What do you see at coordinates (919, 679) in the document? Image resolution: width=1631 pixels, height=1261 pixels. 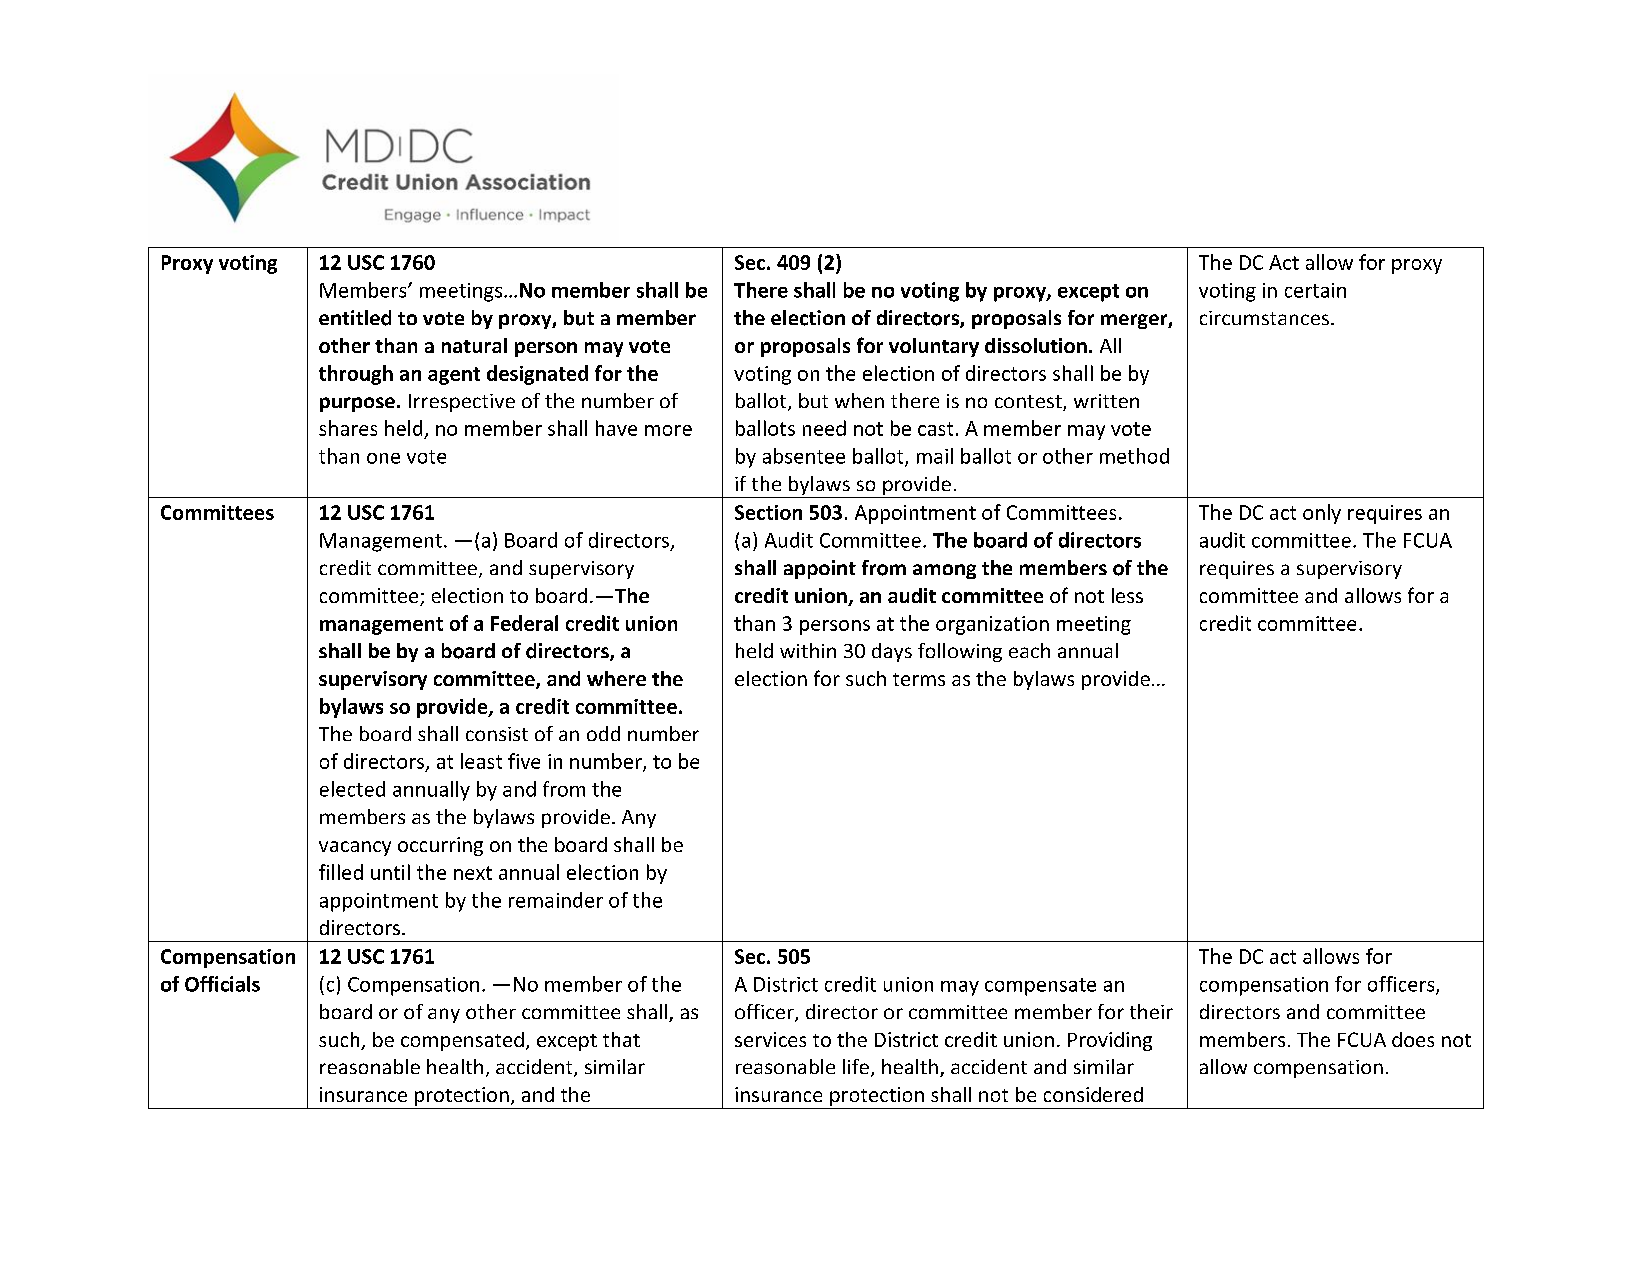 I see `terms` at bounding box center [919, 679].
